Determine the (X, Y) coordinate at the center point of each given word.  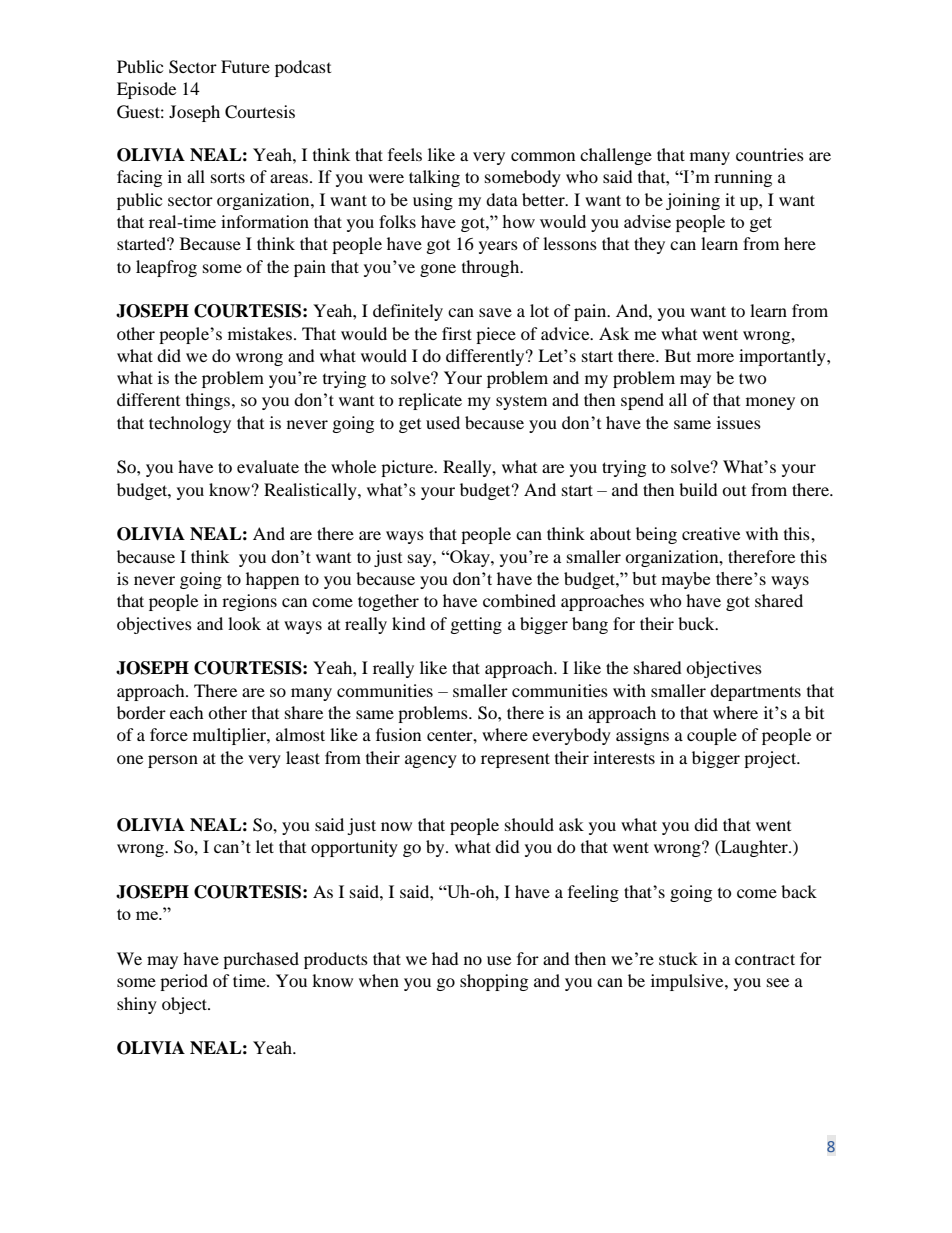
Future (245, 66)
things (209, 401)
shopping (494, 982)
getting (476, 625)
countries (770, 154)
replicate (430, 401)
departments (755, 692)
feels (405, 154)
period (184, 982)
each (187, 712)
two (753, 378)
